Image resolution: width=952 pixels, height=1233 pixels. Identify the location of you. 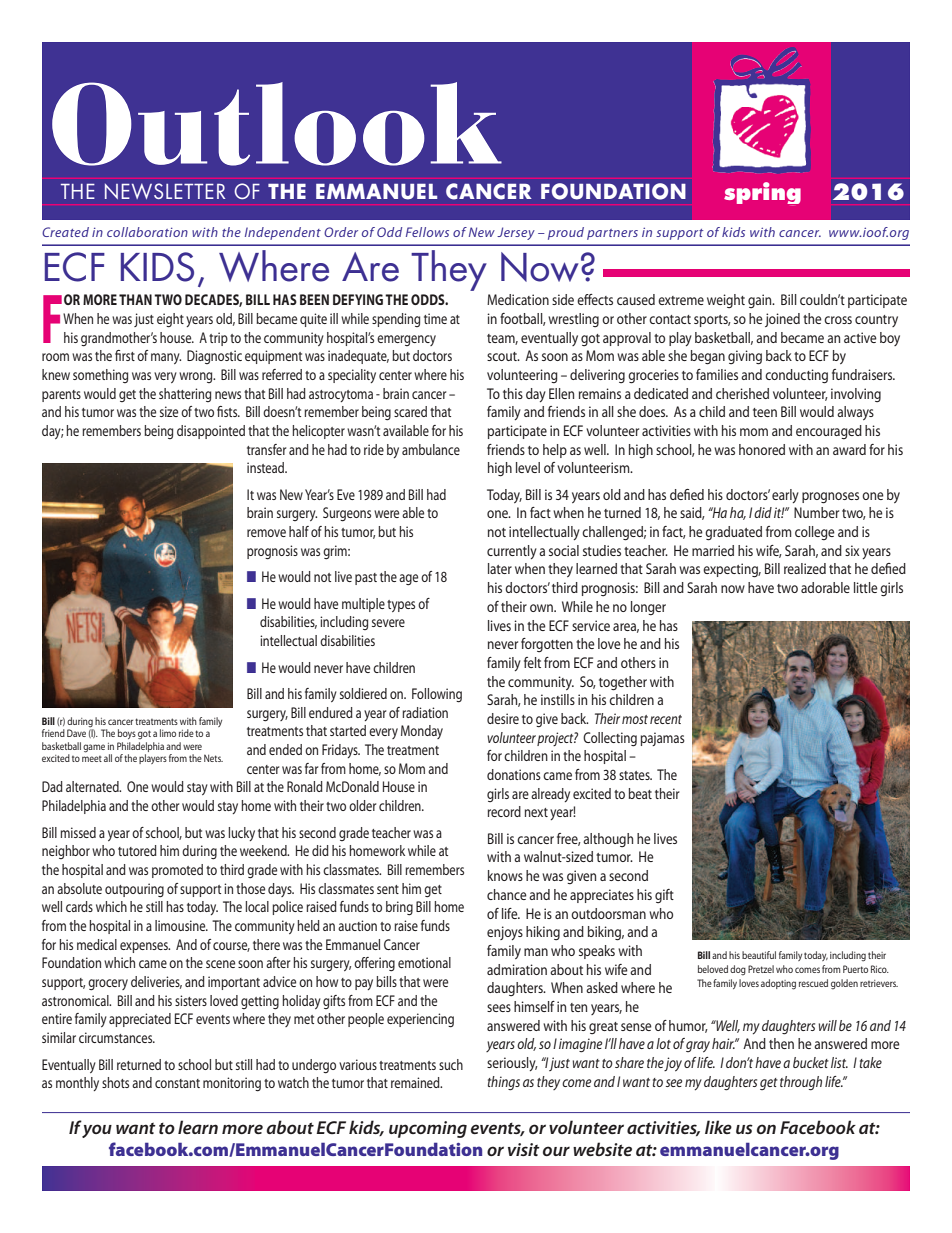
(97, 1131).
